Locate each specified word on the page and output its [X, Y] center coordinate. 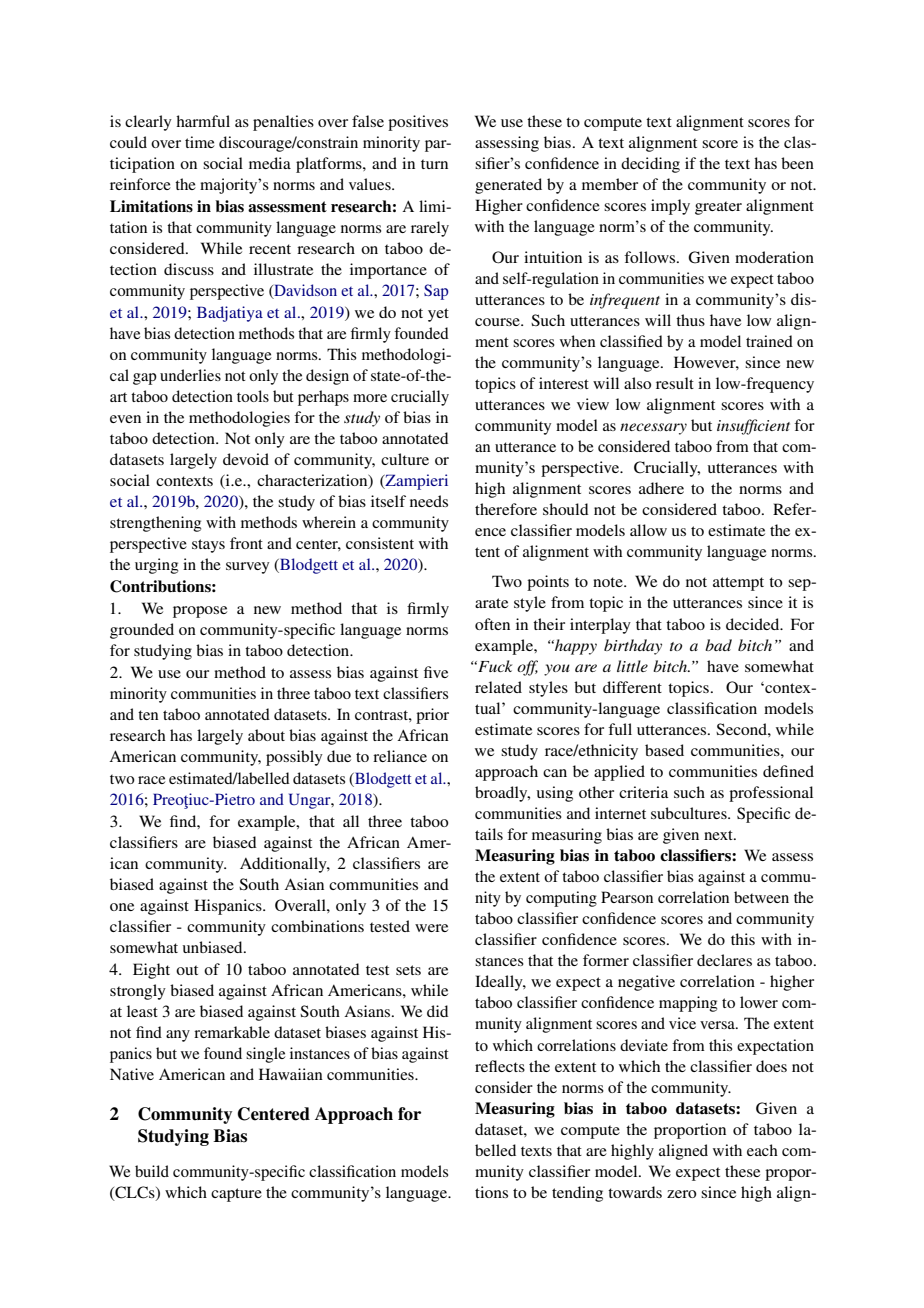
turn [434, 164]
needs [429, 501]
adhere [661, 488]
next [719, 835]
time [200, 142]
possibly [294, 758]
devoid [246, 459]
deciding [650, 165]
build [152, 1171]
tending [577, 1194]
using [555, 794]
